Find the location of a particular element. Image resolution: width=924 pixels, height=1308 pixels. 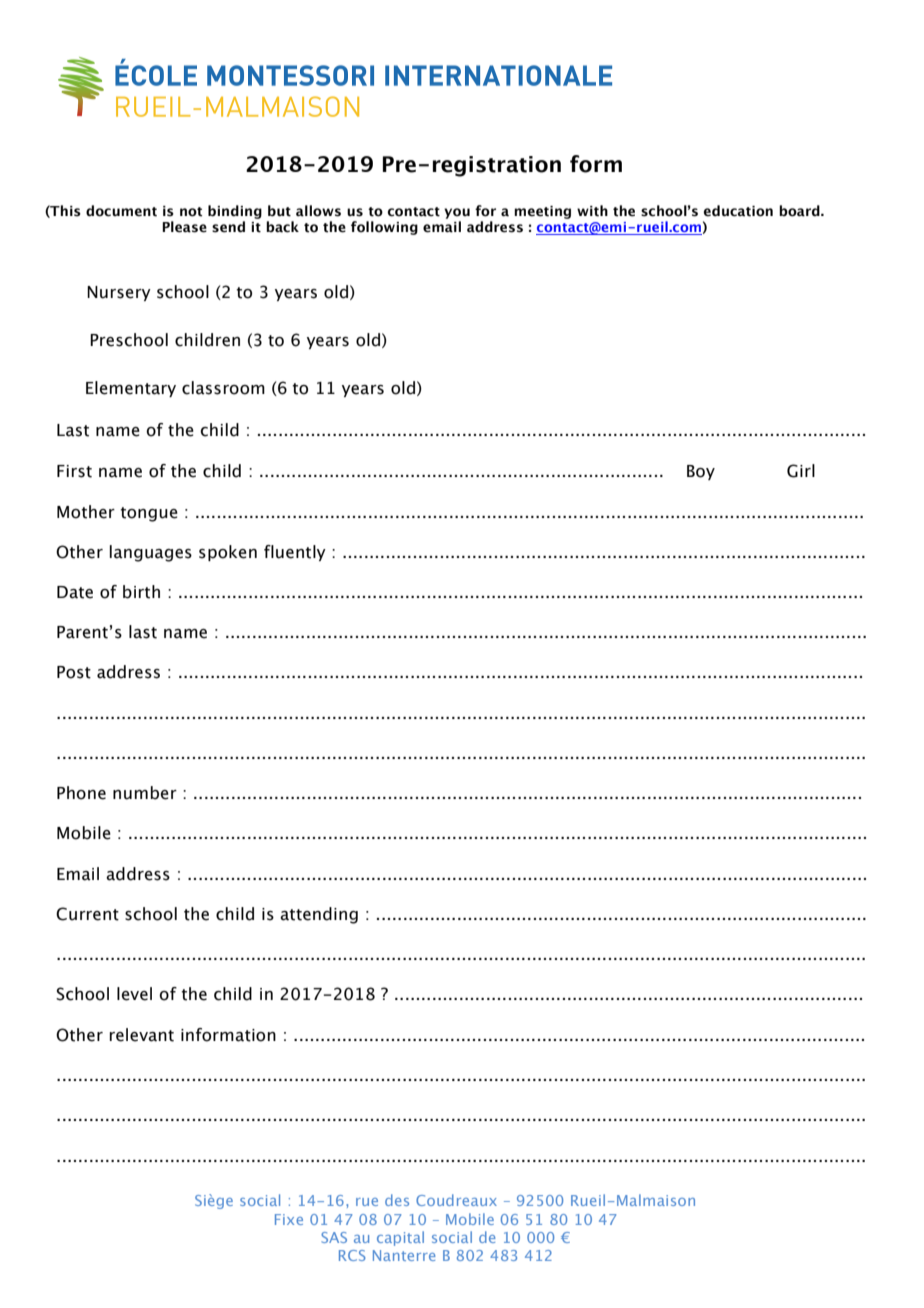

attending is located at coordinates (319, 915).
